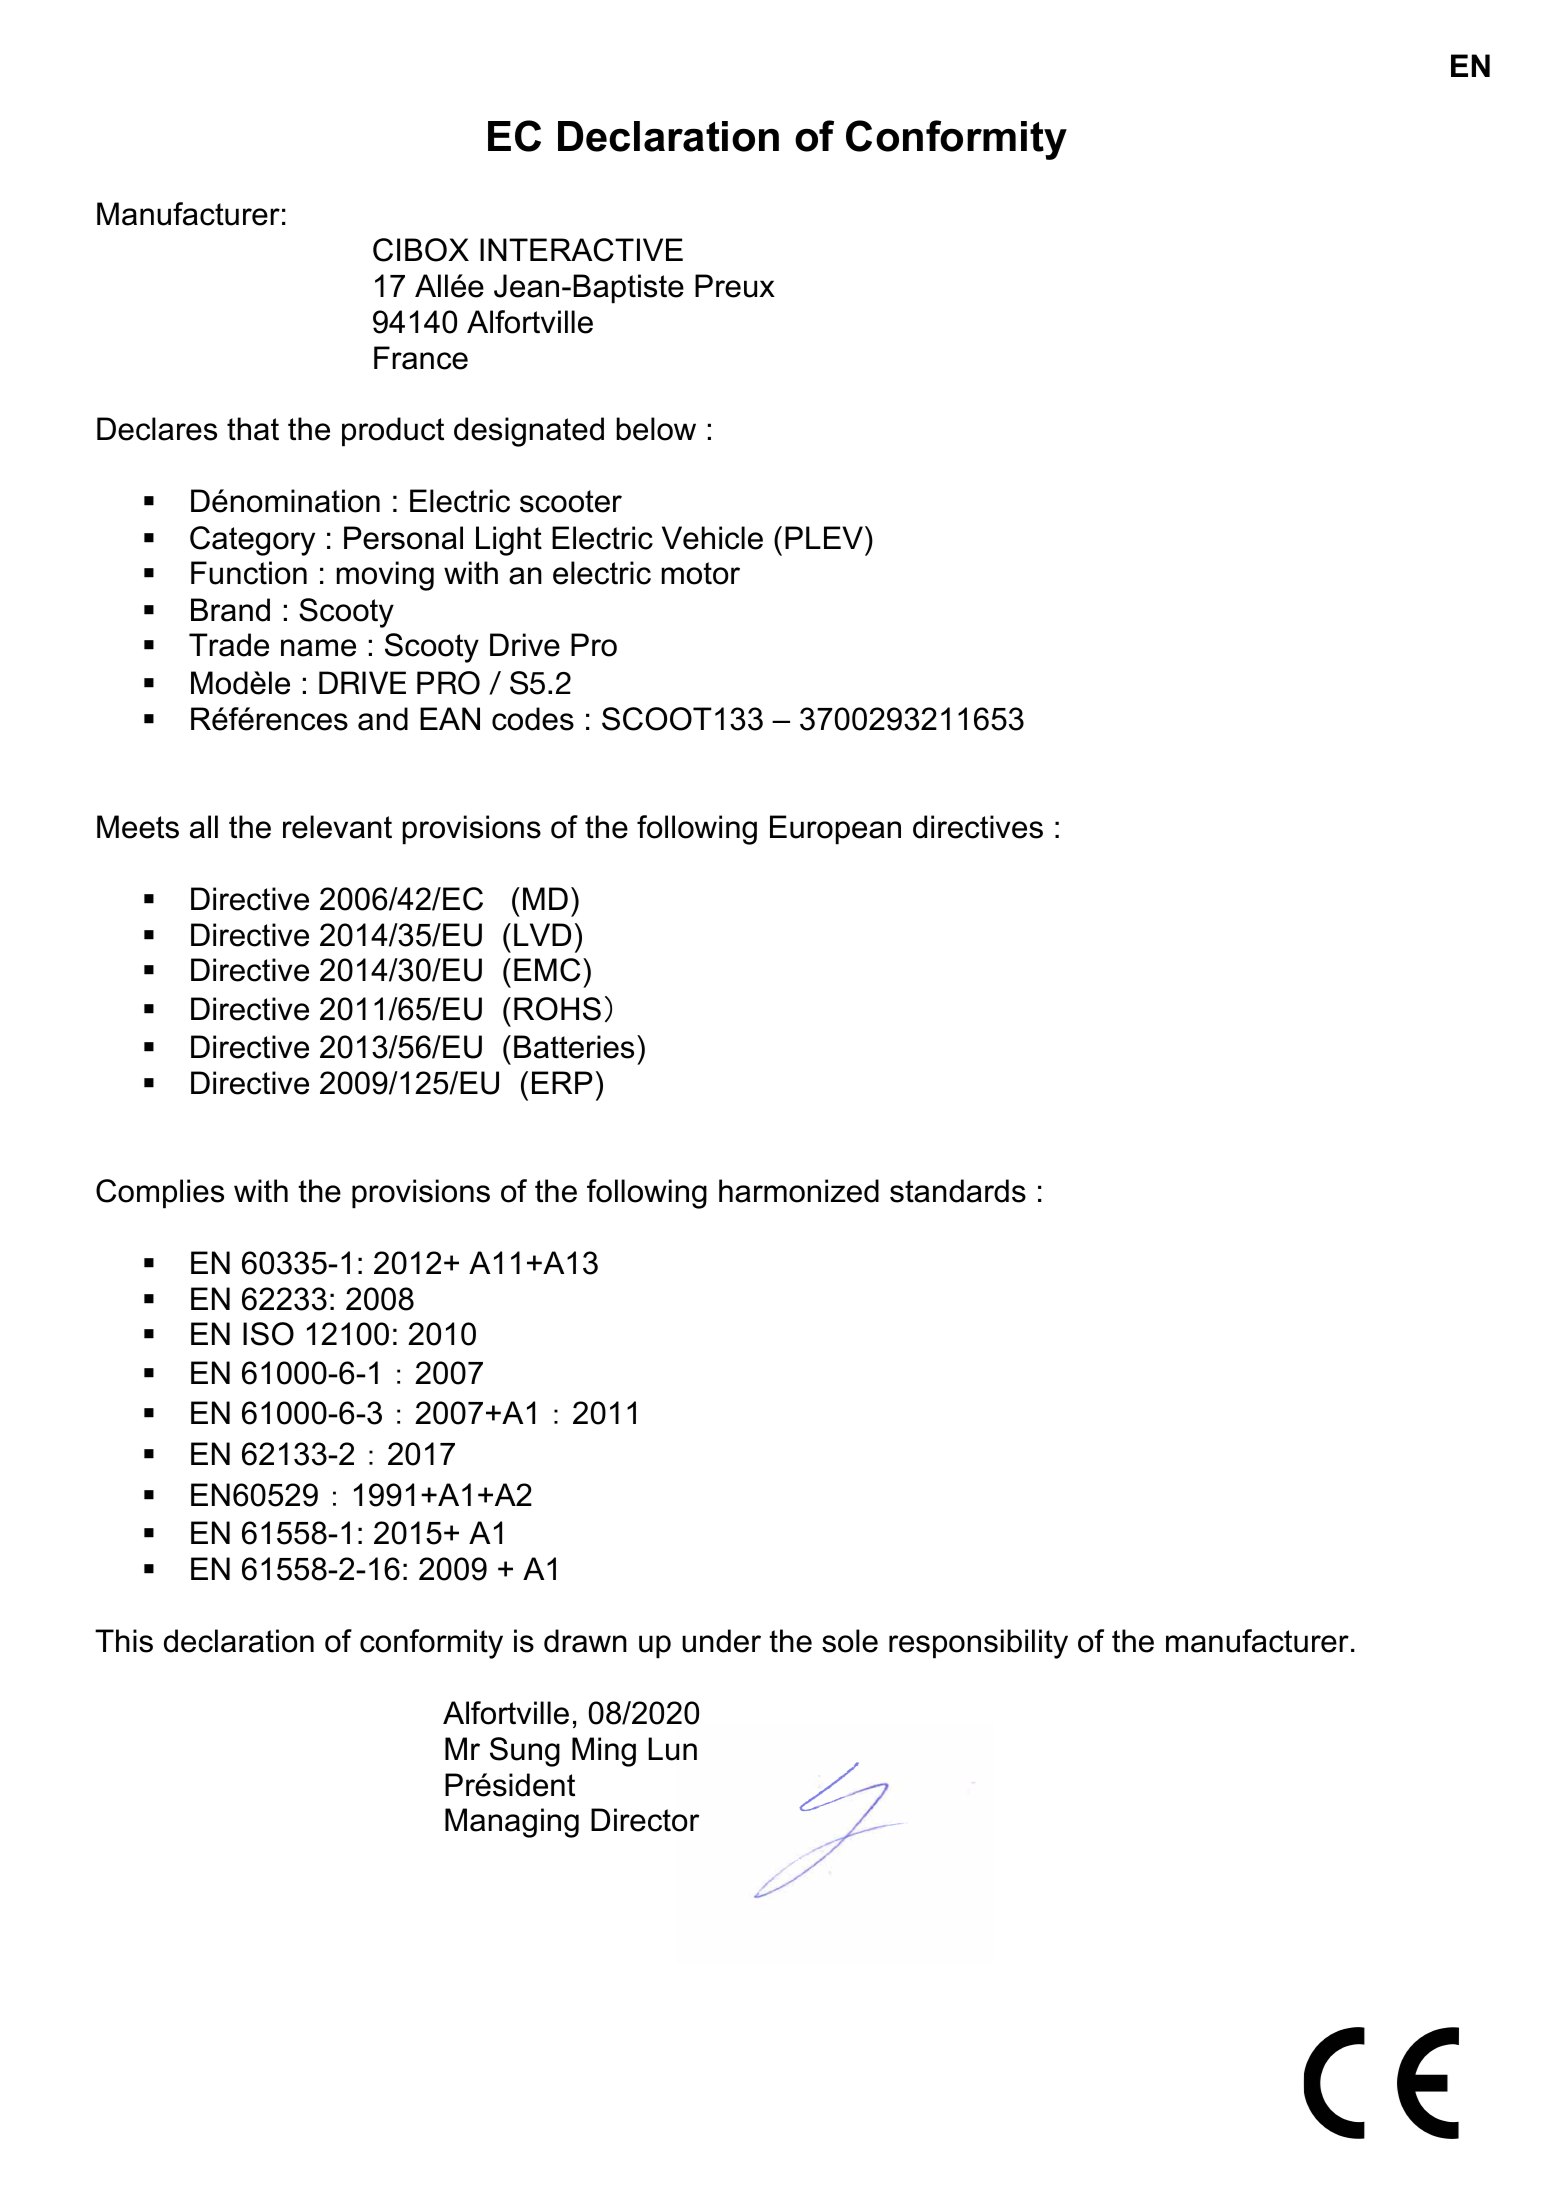 This screenshot has height=2194, width=1551. Describe the element at coordinates (268, 1334) in the screenshot. I see `ISO` at that location.
